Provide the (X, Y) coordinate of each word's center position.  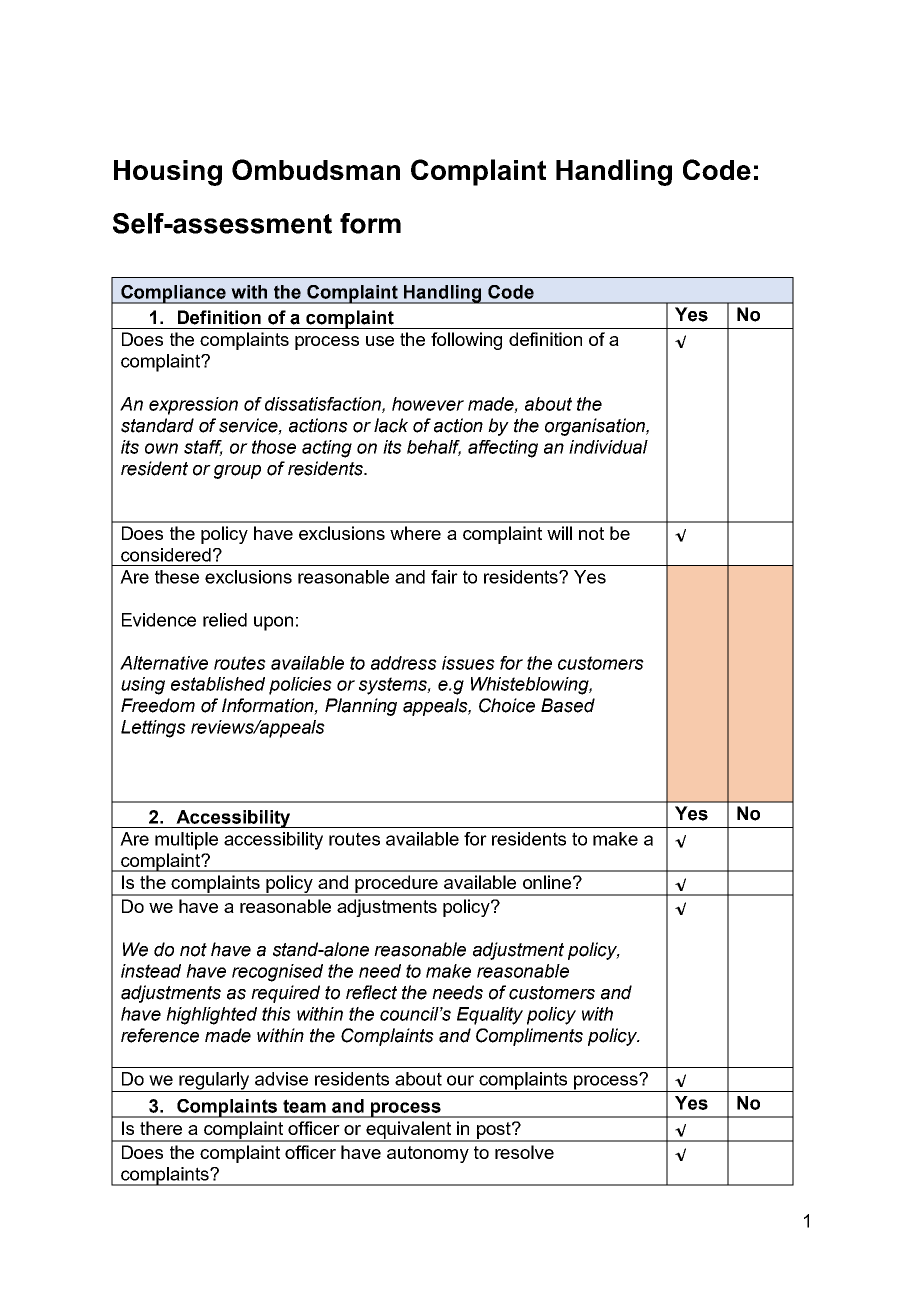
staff (203, 448)
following (466, 341)
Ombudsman (316, 169)
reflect (371, 992)
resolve (524, 1152)
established (218, 684)
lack (391, 425)
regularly (214, 1082)
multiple (186, 841)
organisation (596, 427)
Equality (490, 1016)
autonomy (428, 1154)
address (404, 663)
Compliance (173, 294)
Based (568, 705)
